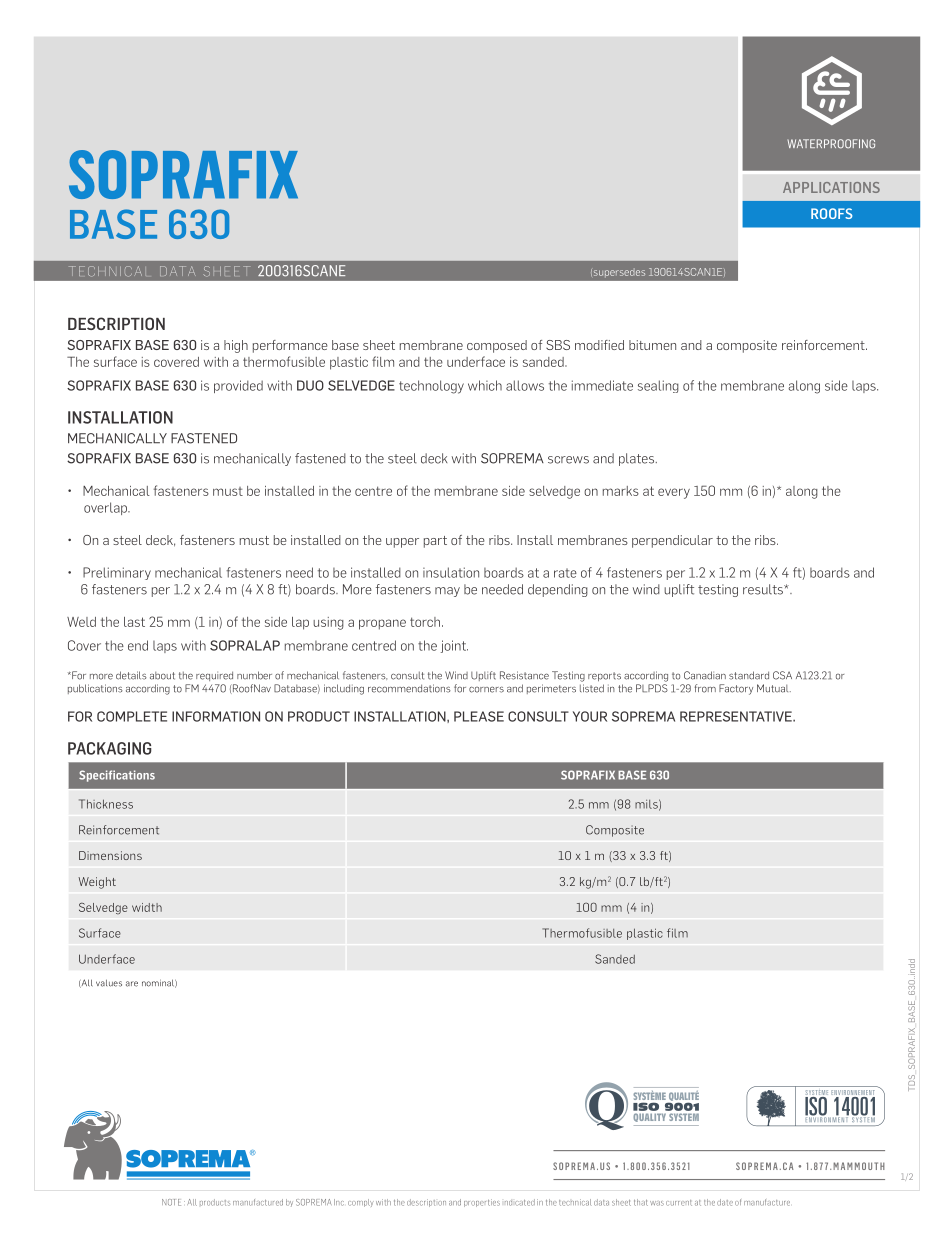 This screenshot has height=1233, width=952. I want to click on high, so click(236, 346).
